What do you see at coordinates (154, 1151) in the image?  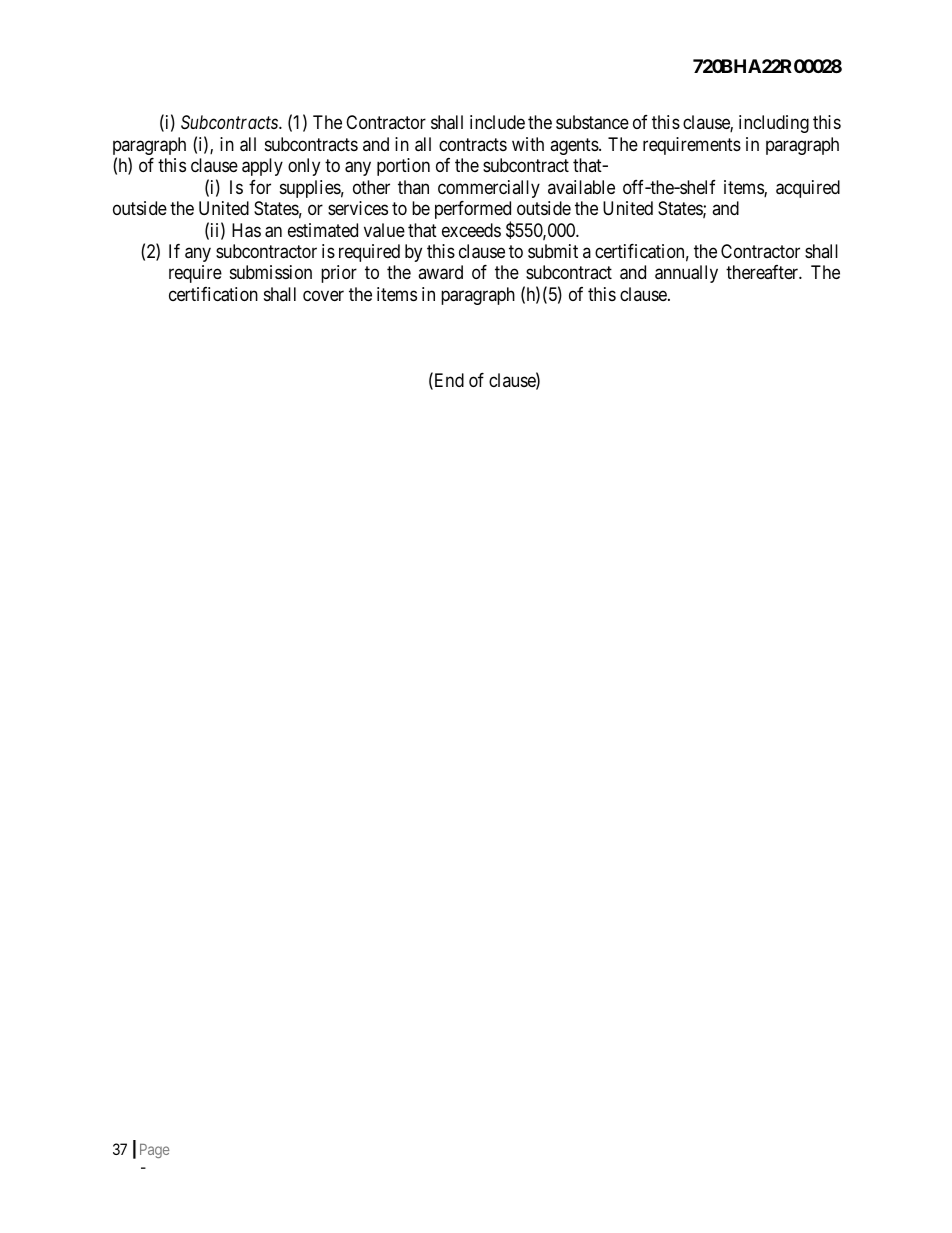 I see `Page` at bounding box center [154, 1151].
